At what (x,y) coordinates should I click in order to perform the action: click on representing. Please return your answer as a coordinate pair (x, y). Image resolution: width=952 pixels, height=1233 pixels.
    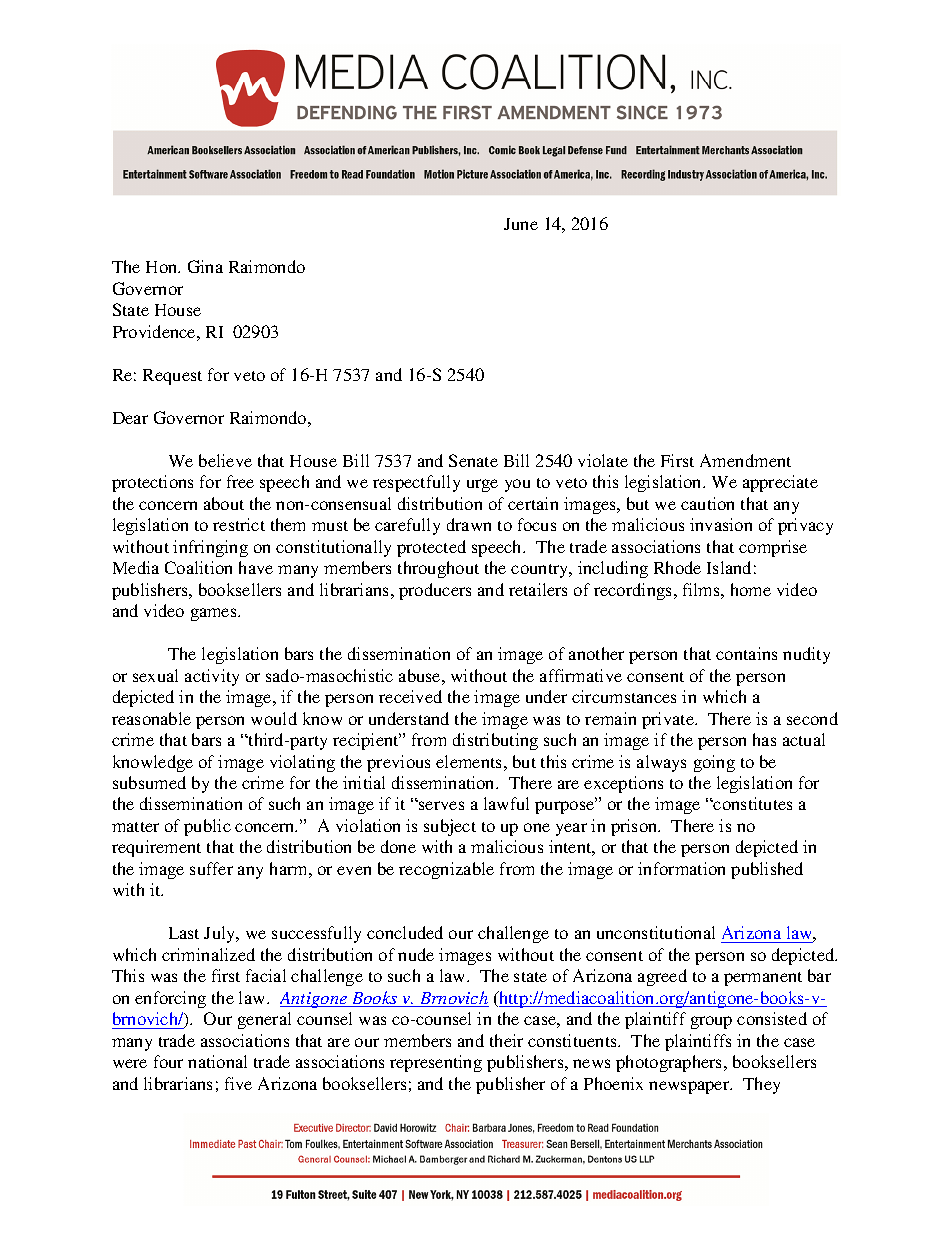
    Looking at the image, I should click on (436, 1063).
